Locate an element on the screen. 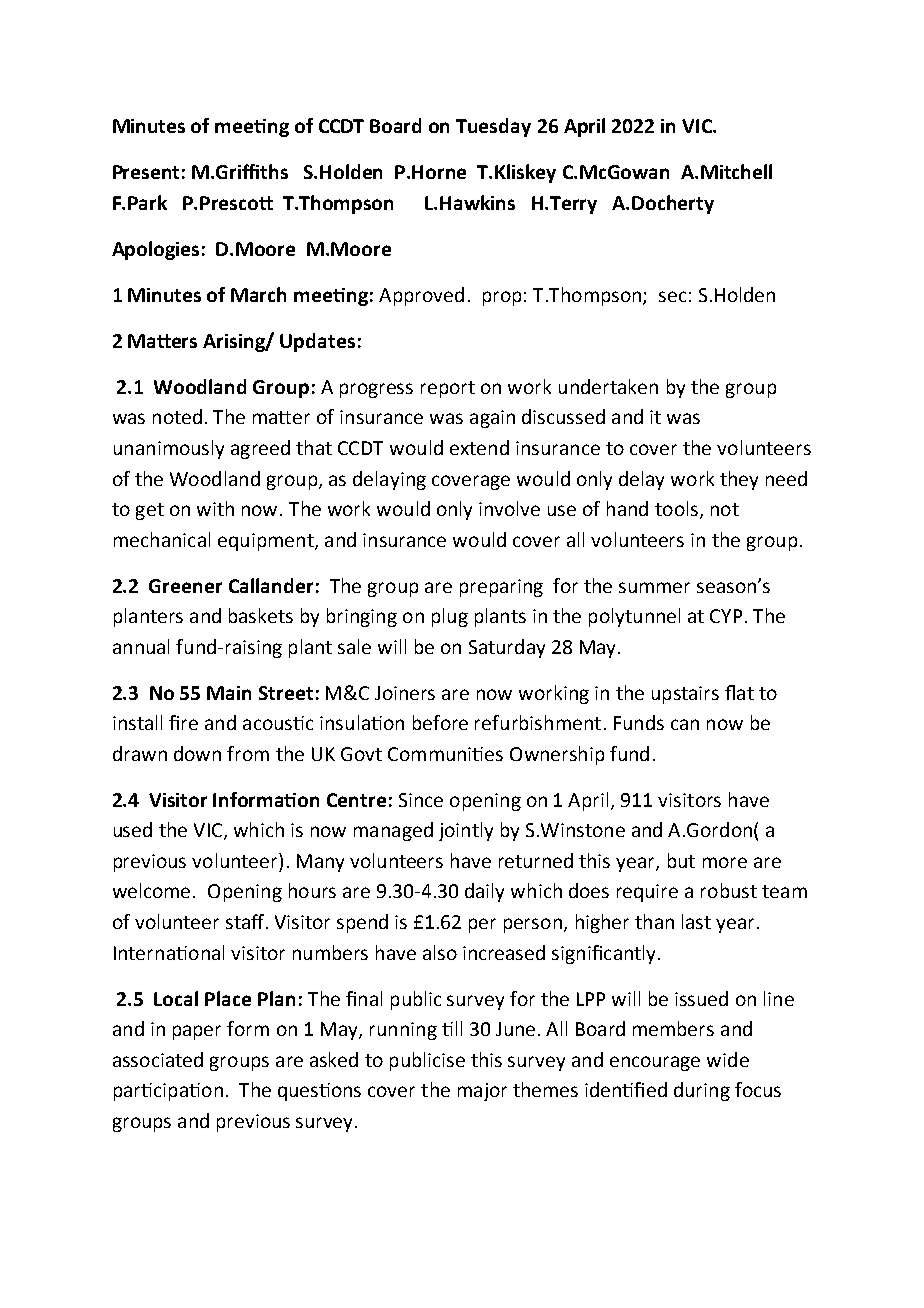  Apologies is located at coordinates (155, 250).
